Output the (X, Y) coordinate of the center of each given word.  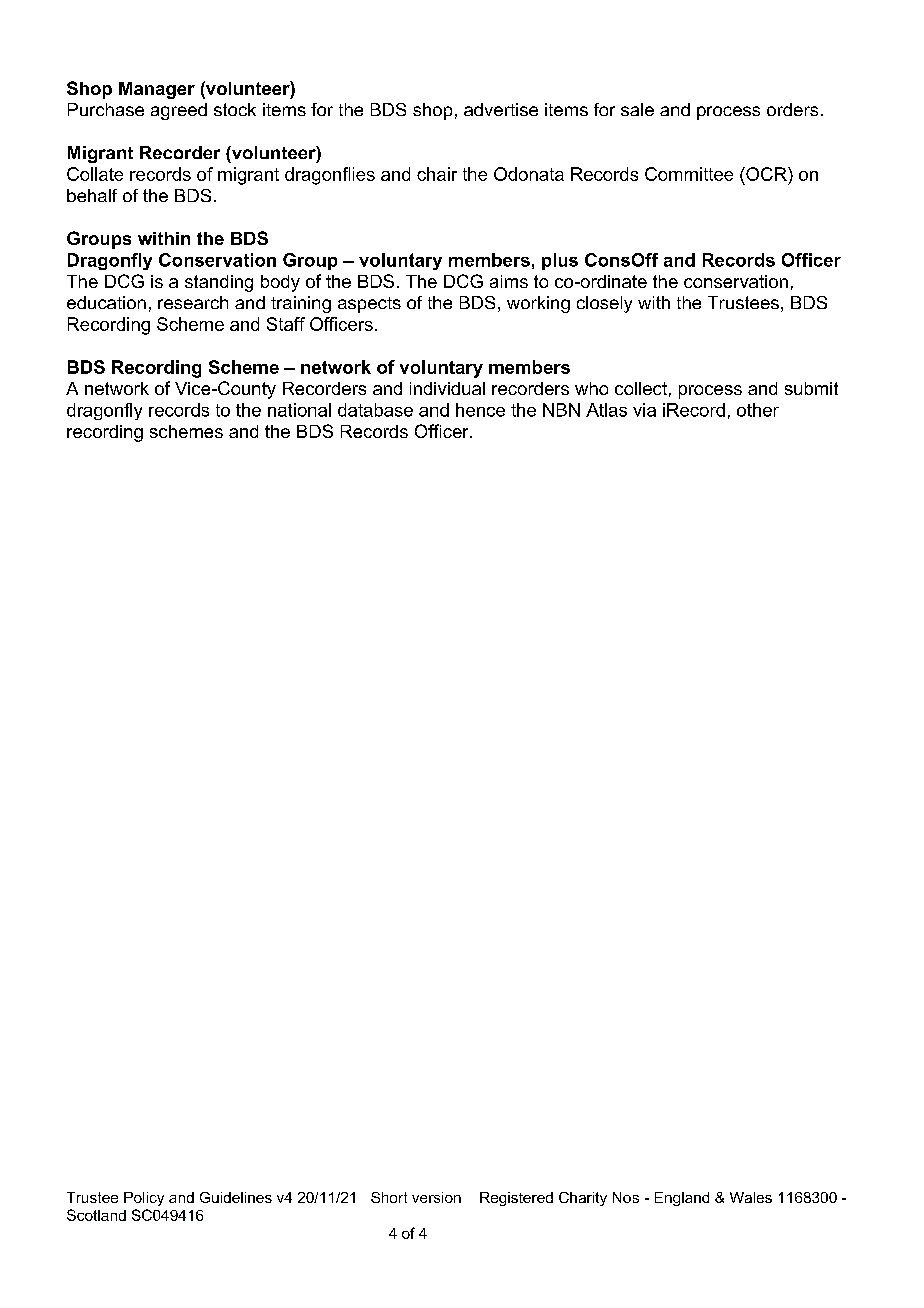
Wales (751, 1197)
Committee (689, 174)
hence (480, 410)
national (299, 410)
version (436, 1197)
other (758, 410)
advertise (501, 109)
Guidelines (236, 1197)
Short (389, 1197)
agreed (179, 111)
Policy (144, 1199)
